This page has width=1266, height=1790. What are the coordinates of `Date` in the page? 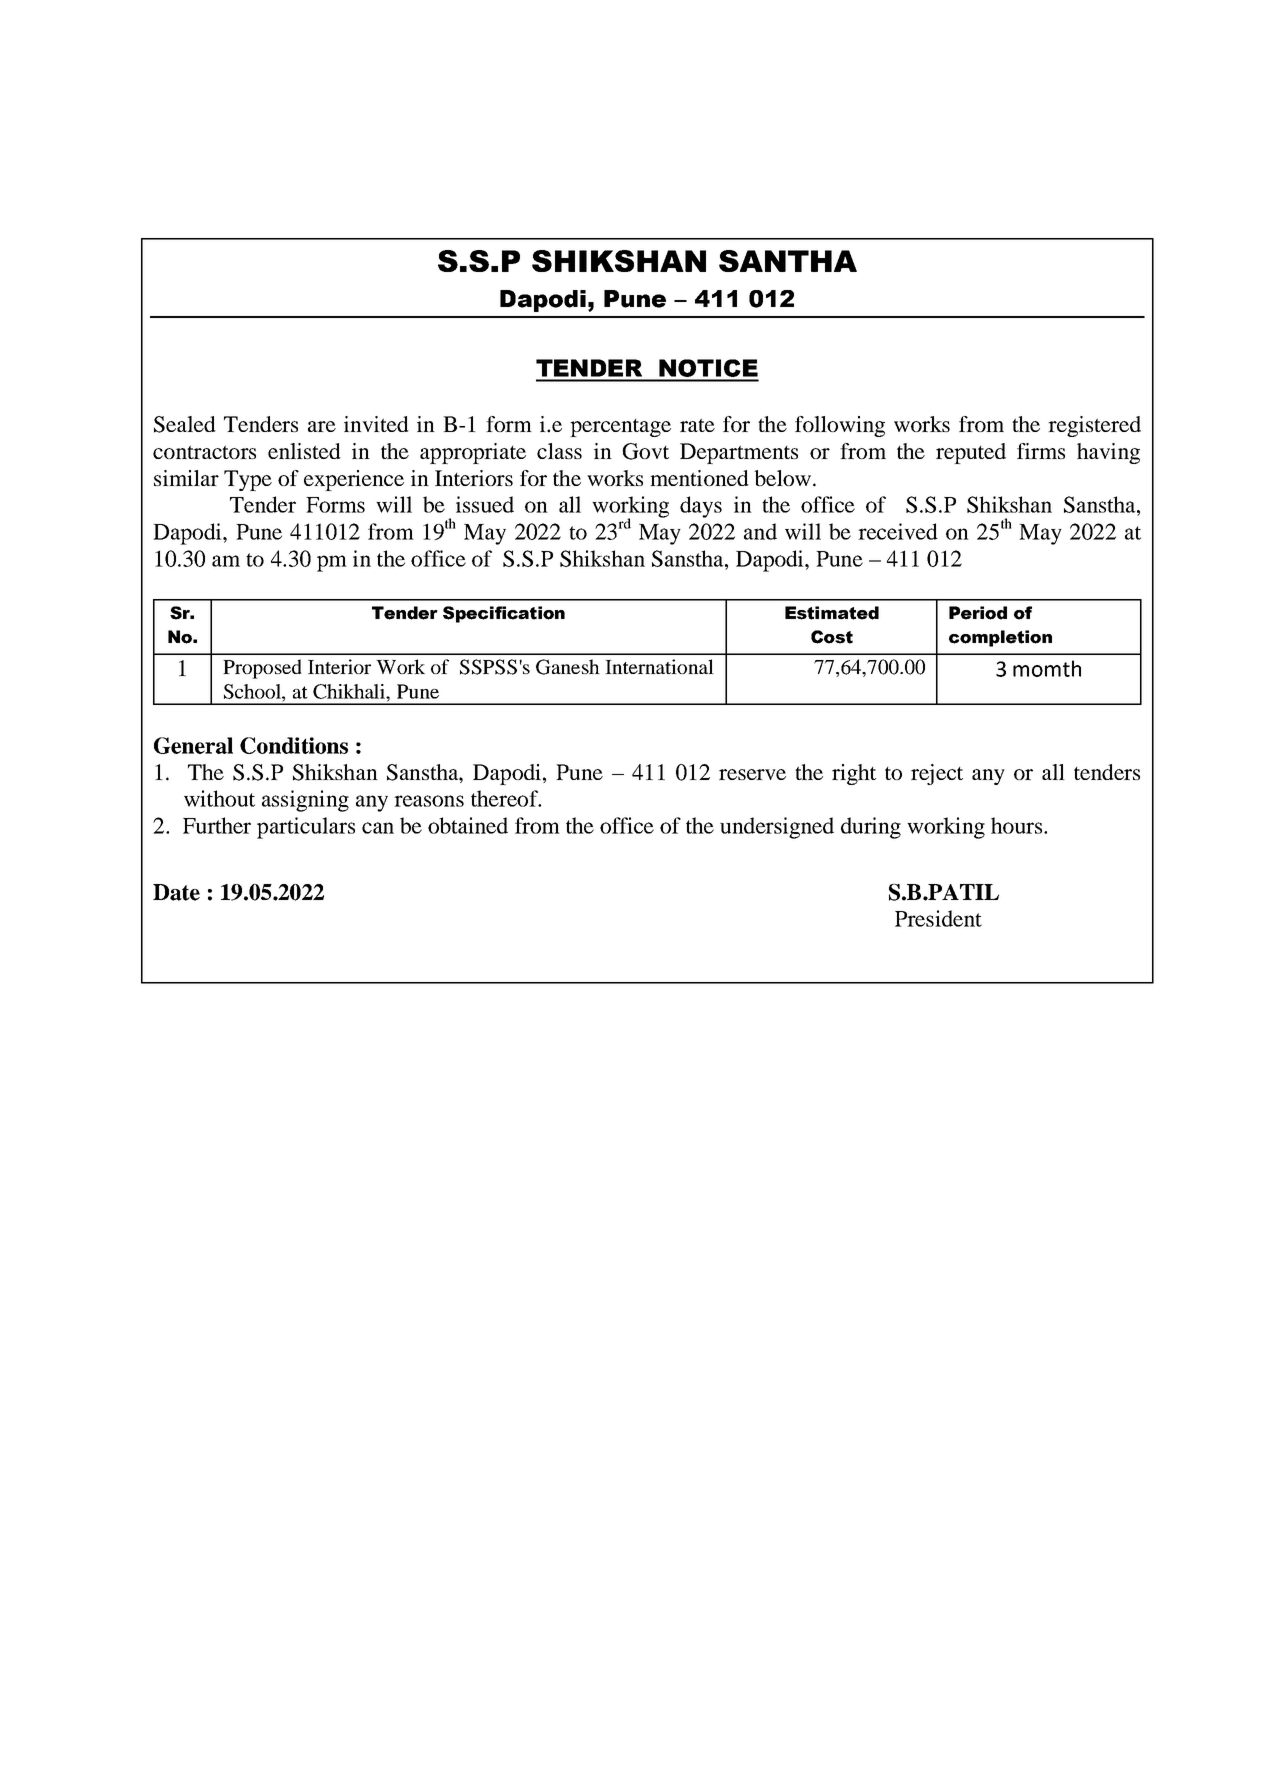 It's located at (176, 892).
